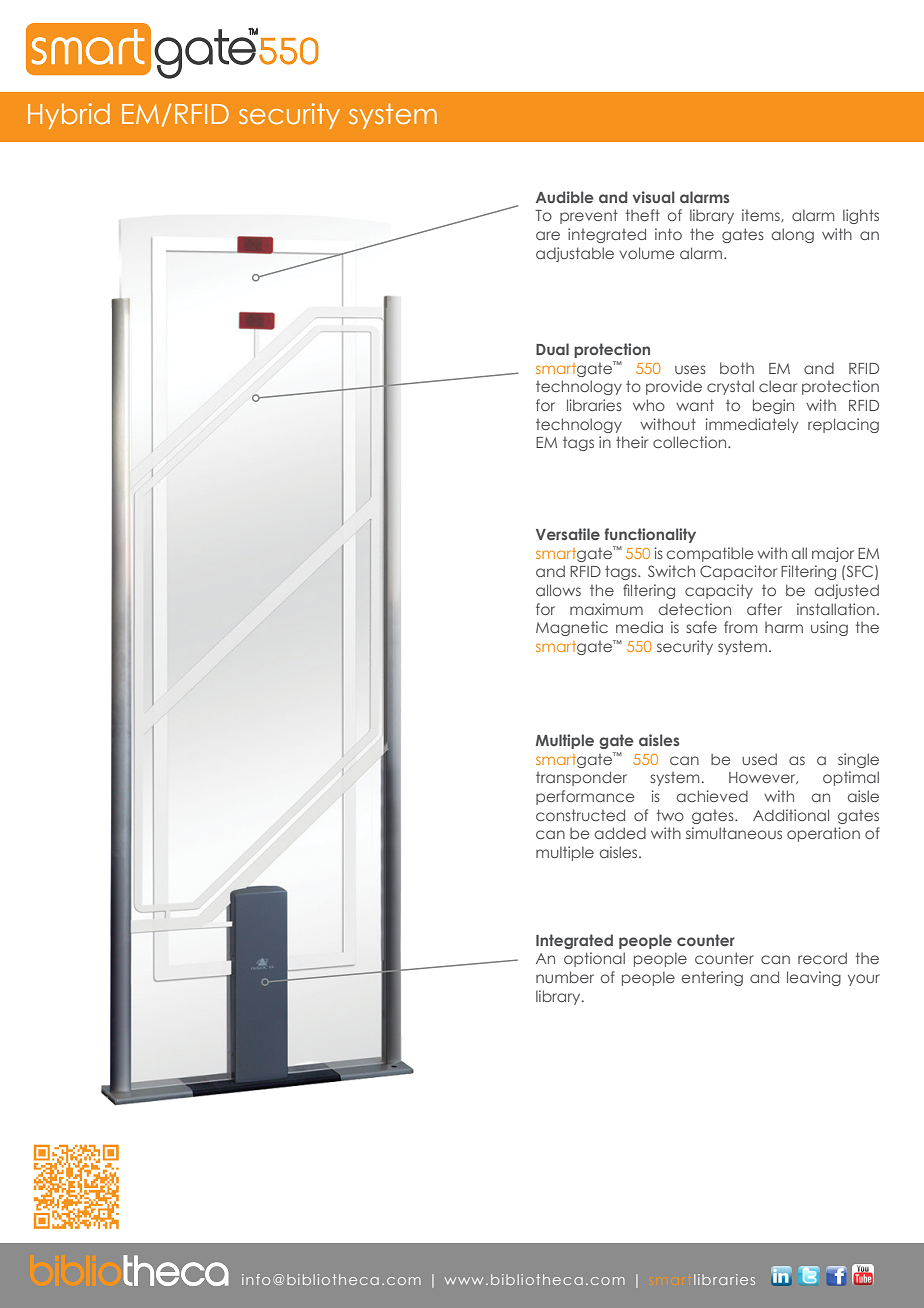 Image resolution: width=924 pixels, height=1308 pixels. Describe the element at coordinates (762, 215) in the document. I see `items` at that location.
